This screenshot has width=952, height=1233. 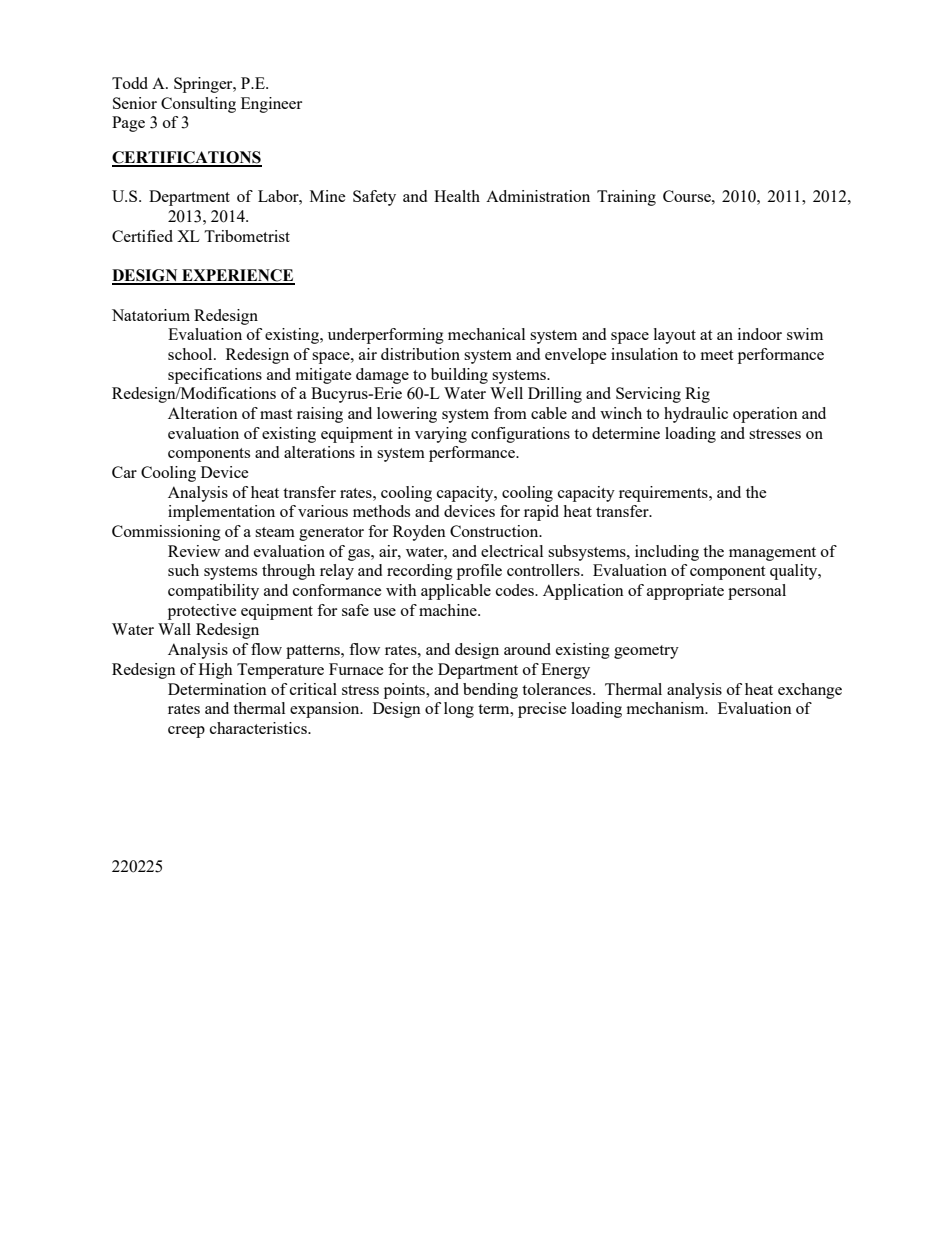 What do you see at coordinates (186, 732) in the screenshot?
I see `creep` at bounding box center [186, 732].
